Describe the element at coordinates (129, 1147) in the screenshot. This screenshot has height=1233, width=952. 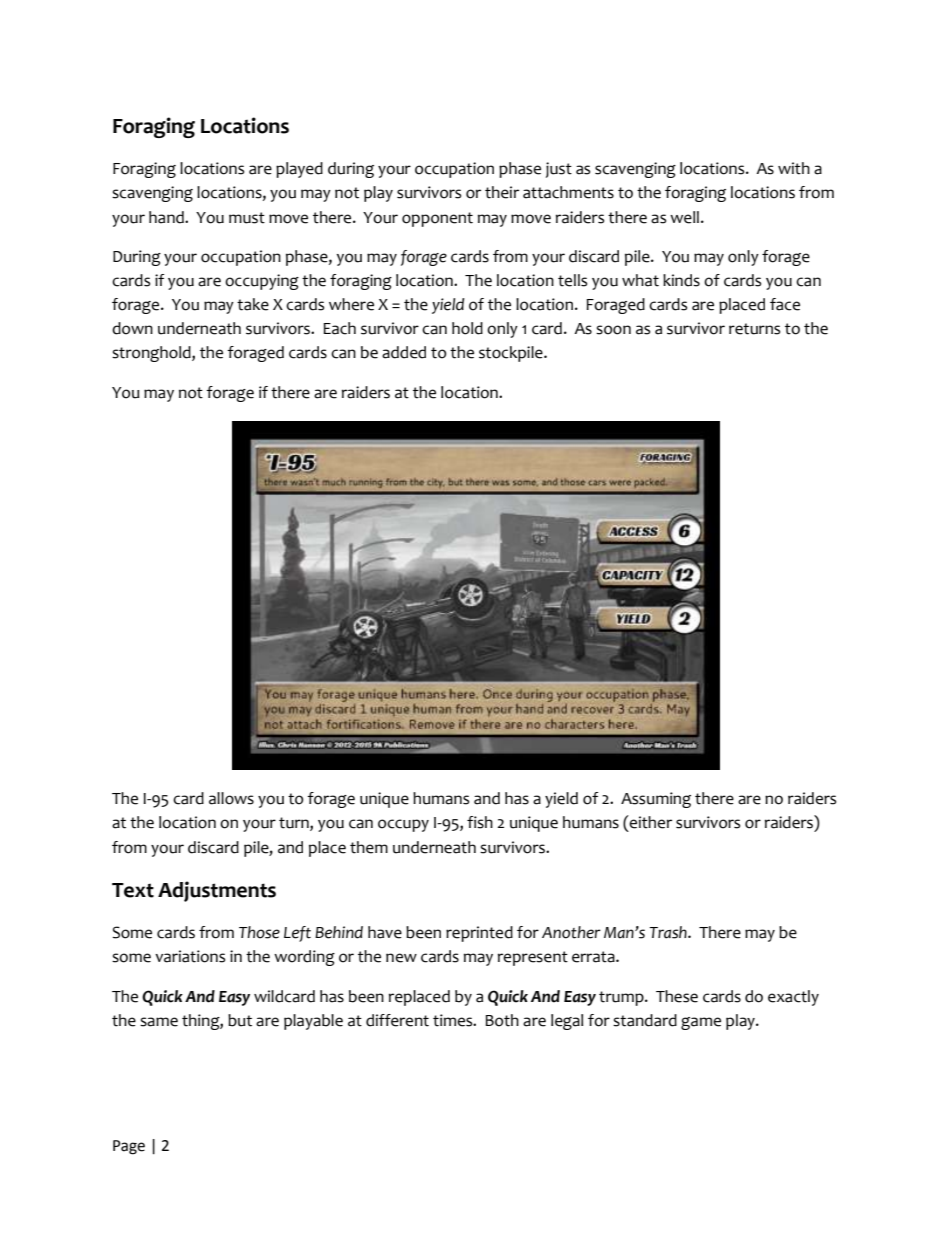
I see `Page` at that location.
